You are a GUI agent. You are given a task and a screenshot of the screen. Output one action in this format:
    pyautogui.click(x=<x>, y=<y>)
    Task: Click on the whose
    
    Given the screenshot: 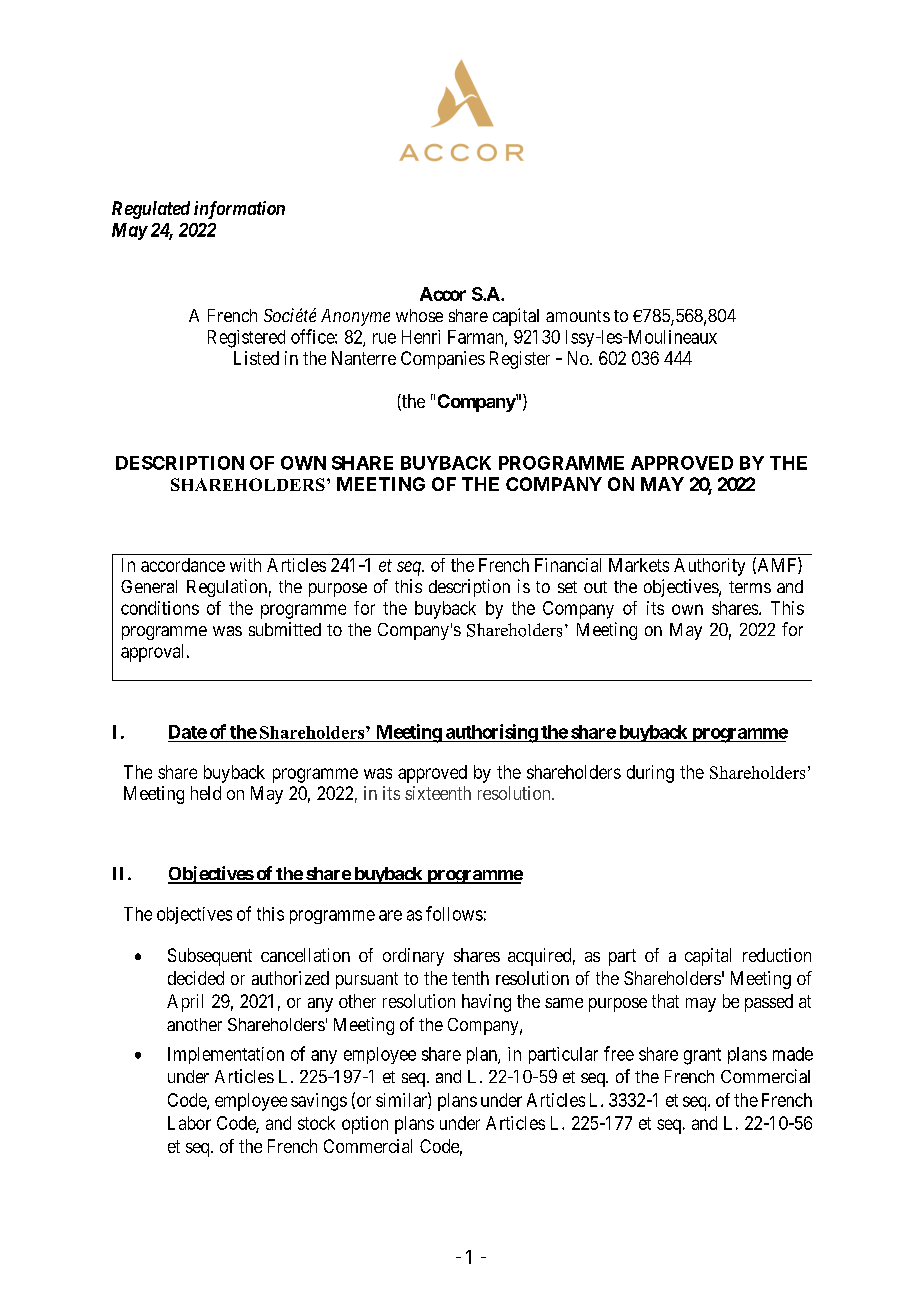 What is the action you would take?
    pyautogui.click(x=419, y=315)
